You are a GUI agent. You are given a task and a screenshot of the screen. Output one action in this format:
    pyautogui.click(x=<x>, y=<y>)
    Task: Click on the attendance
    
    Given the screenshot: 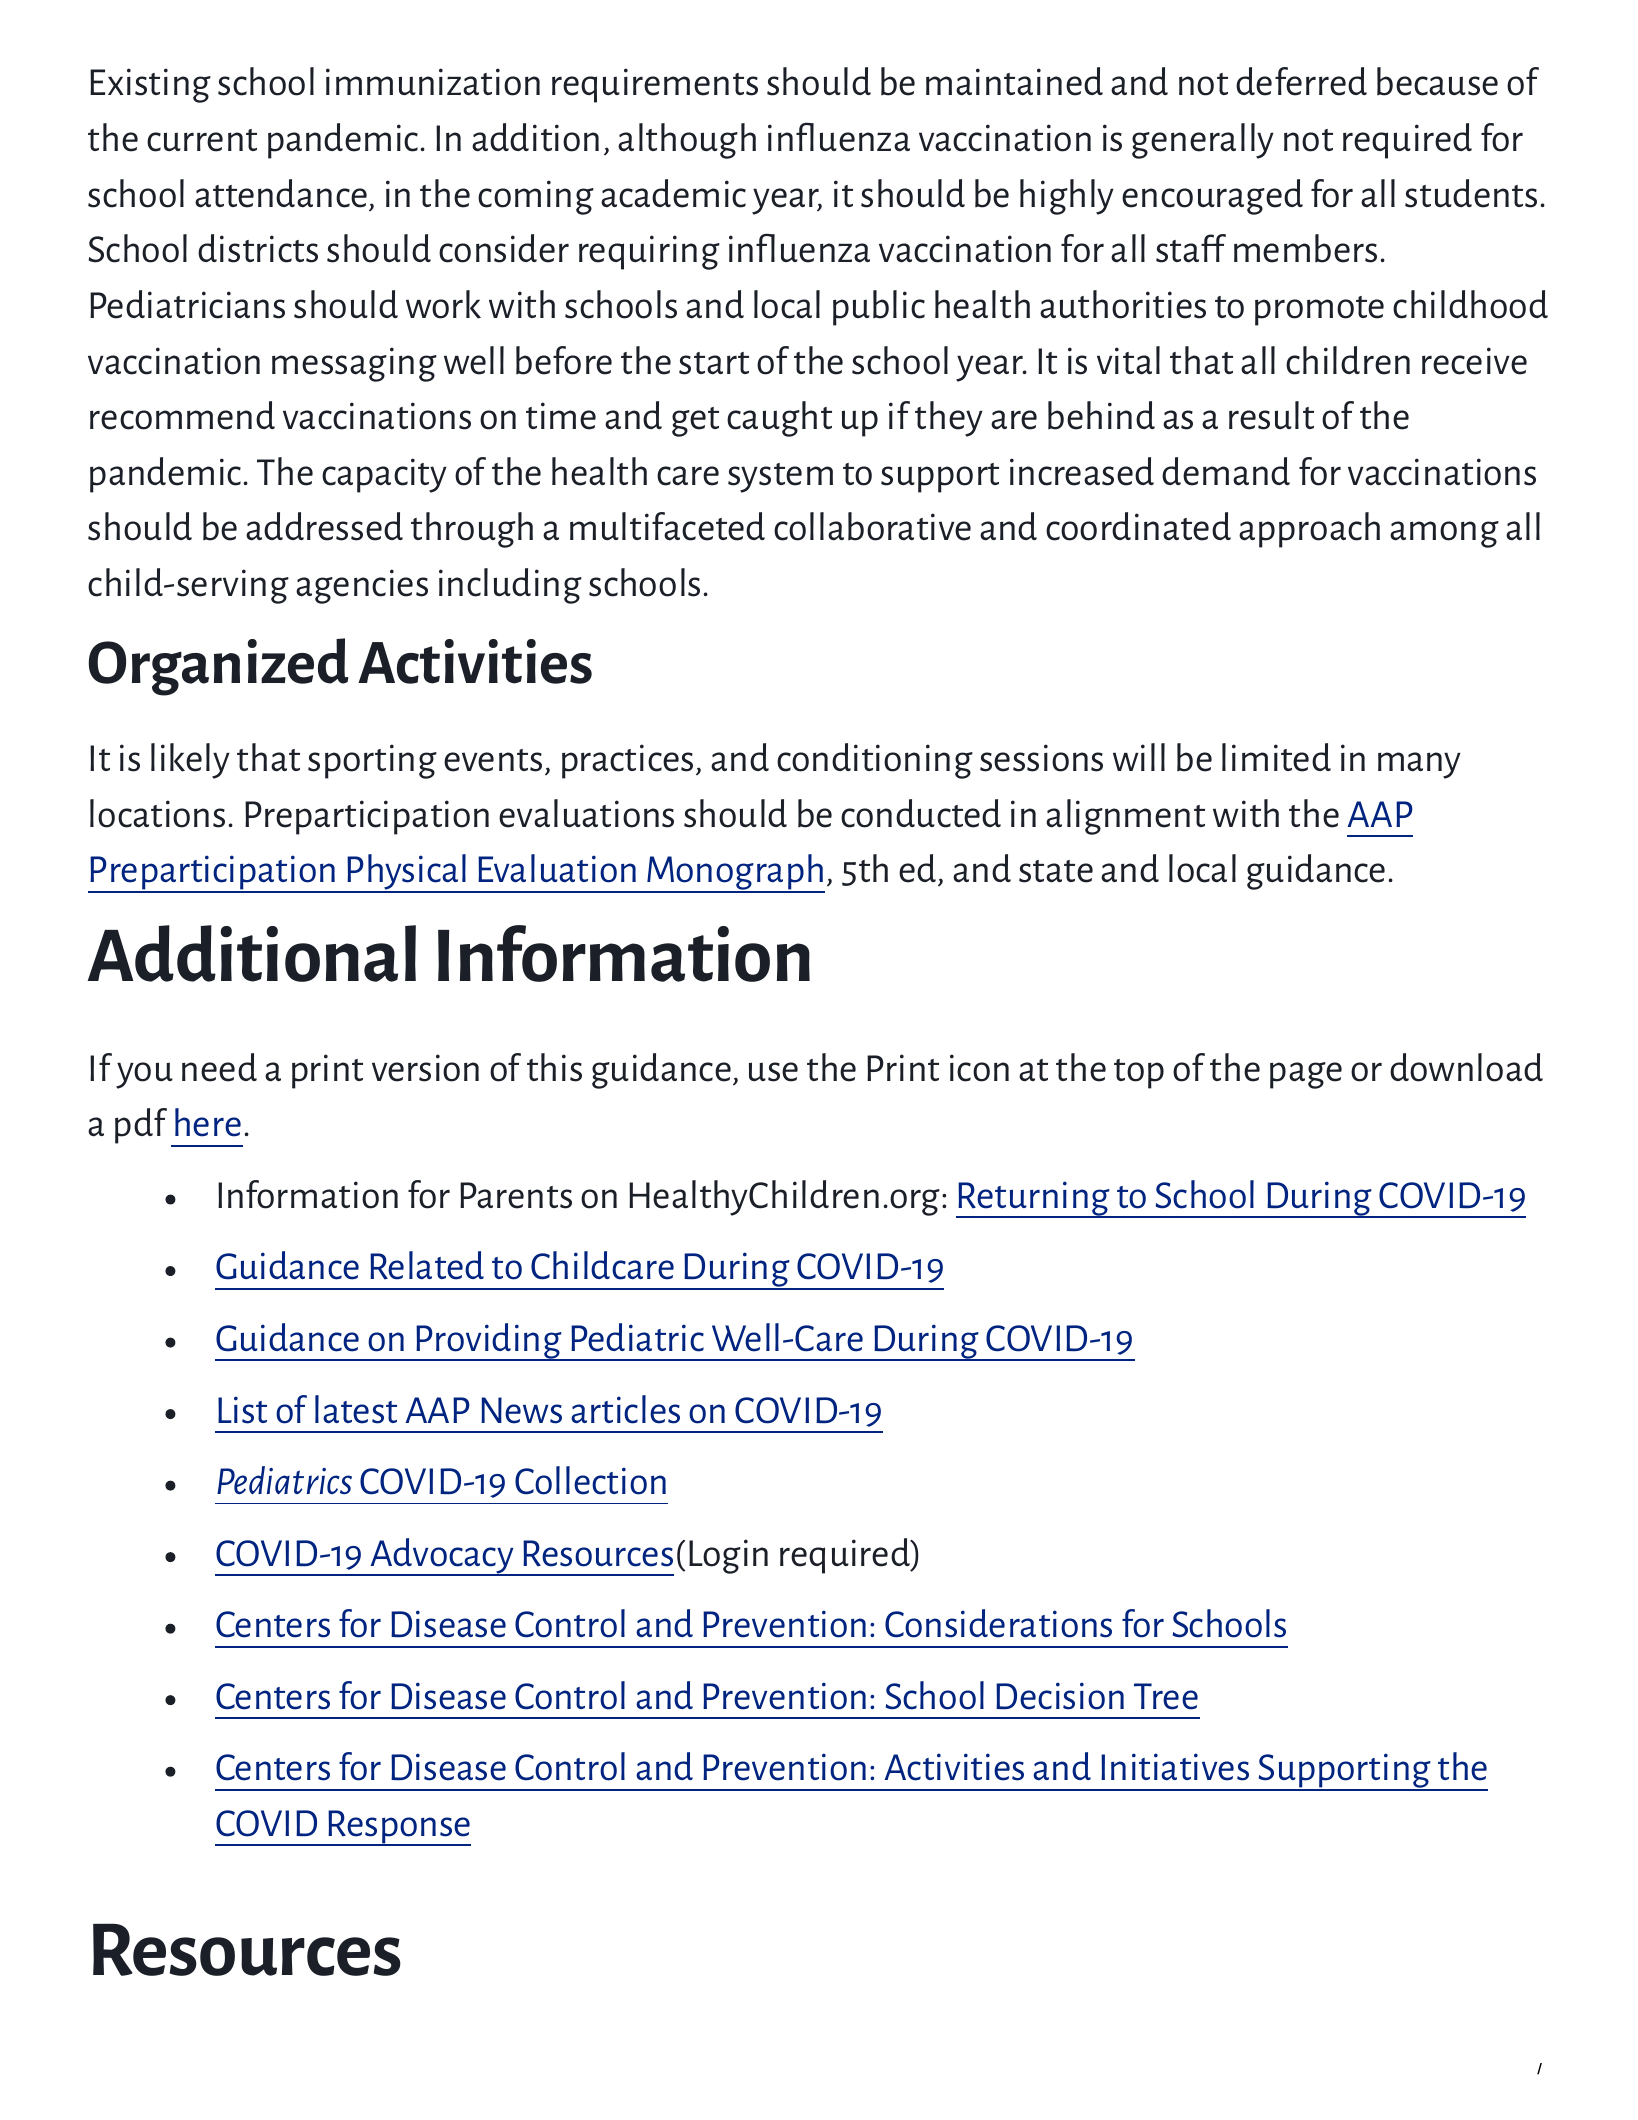 What is the action you would take?
    pyautogui.click(x=281, y=193)
